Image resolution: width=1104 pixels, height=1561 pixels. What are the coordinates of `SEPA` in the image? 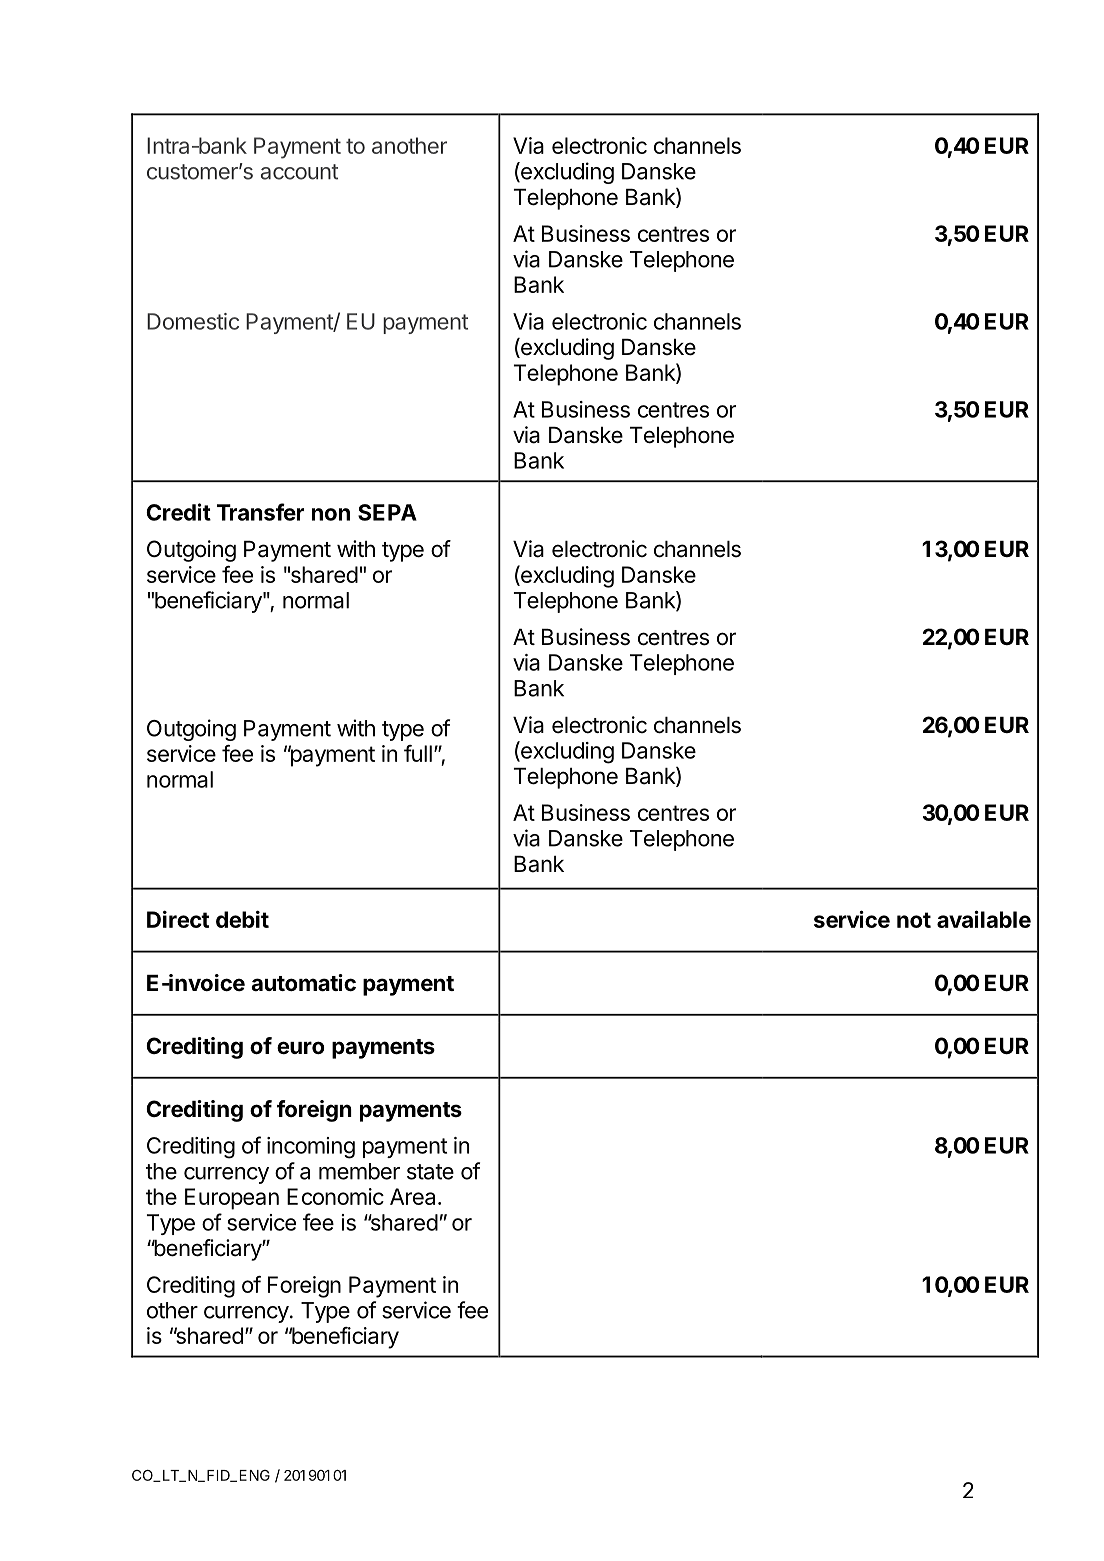 It's located at (387, 512).
